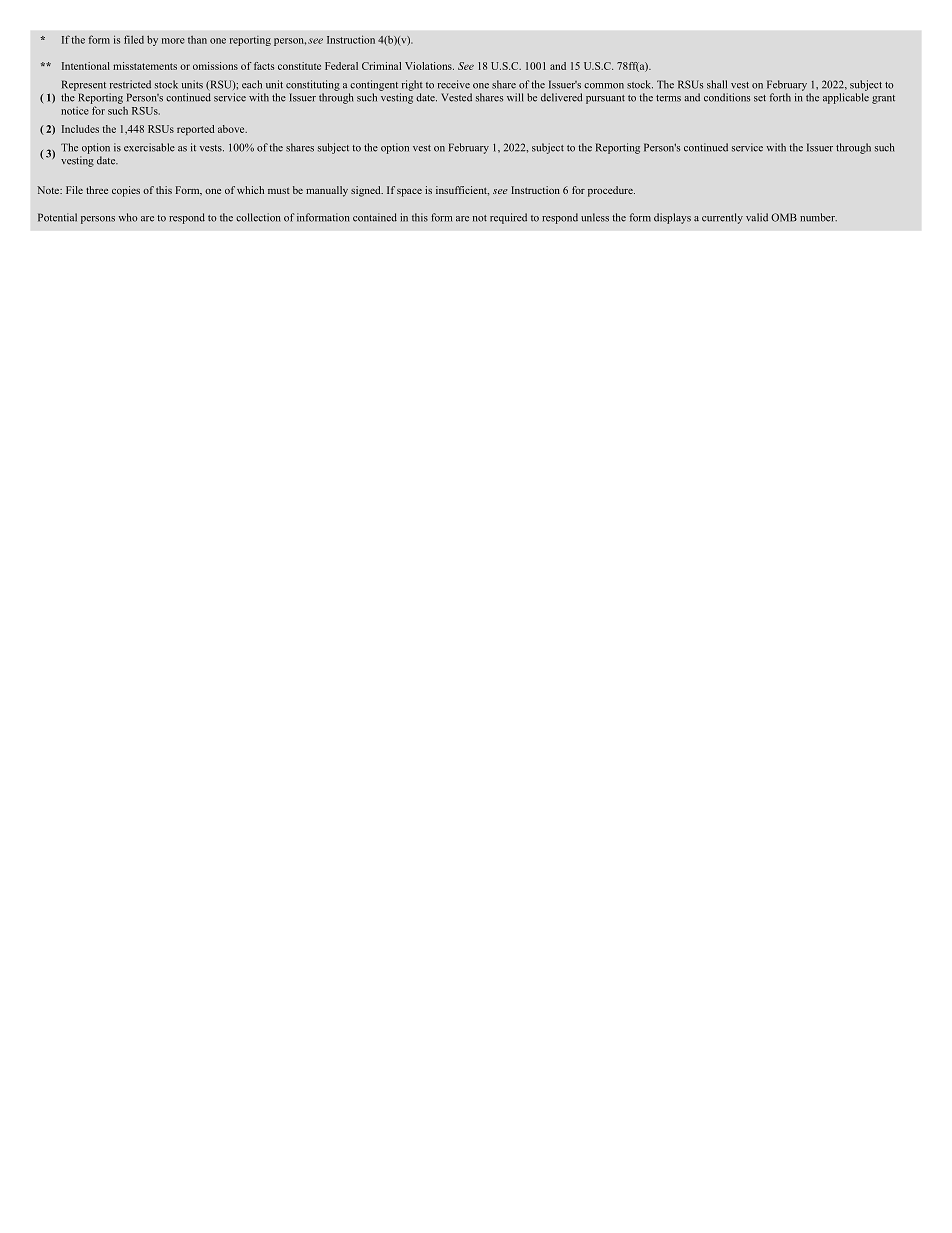 Image resolution: width=952 pixels, height=1233 pixels. What do you see at coordinates (75, 111) in the image?
I see `notice` at bounding box center [75, 111].
